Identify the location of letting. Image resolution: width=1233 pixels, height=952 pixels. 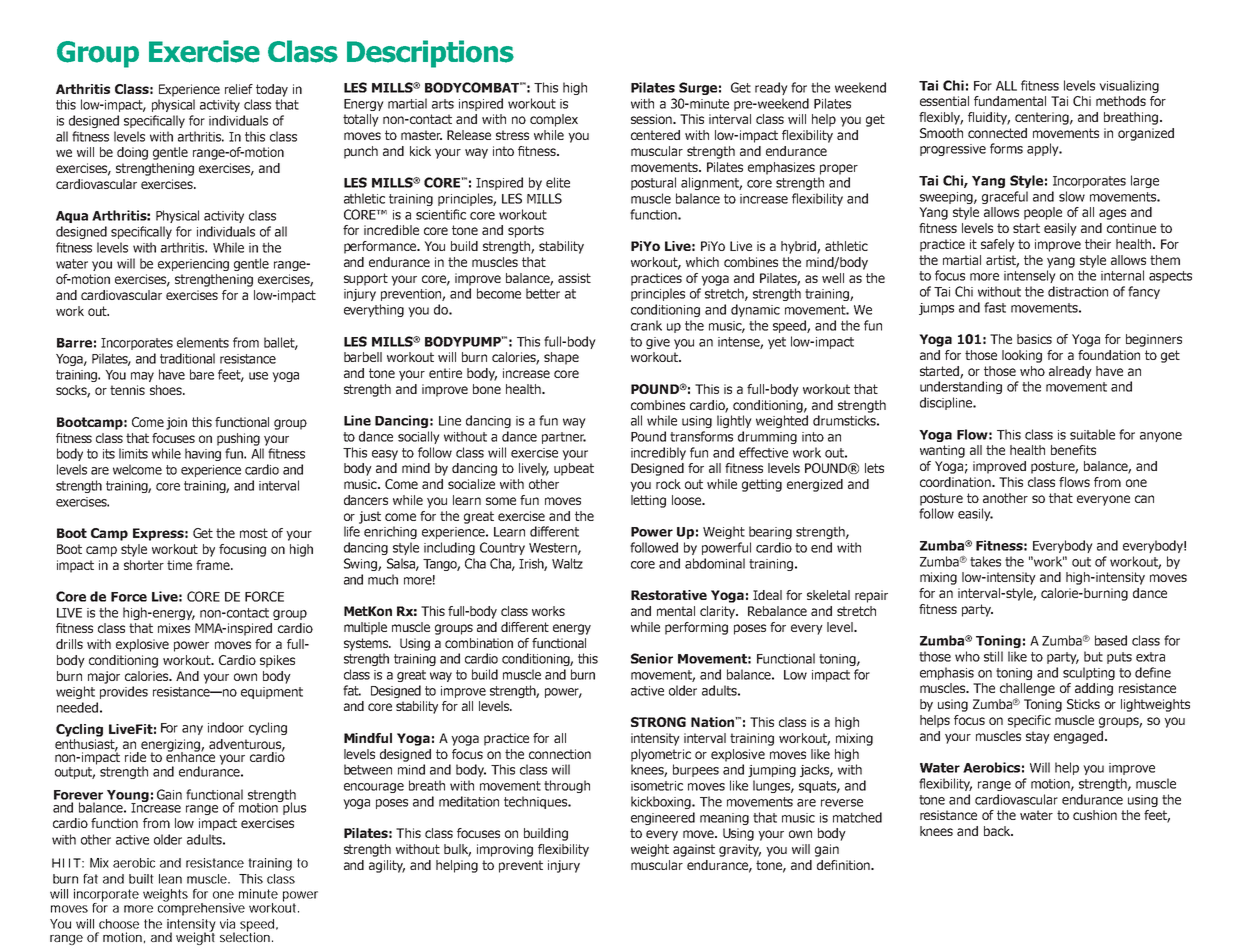
(648, 501).
